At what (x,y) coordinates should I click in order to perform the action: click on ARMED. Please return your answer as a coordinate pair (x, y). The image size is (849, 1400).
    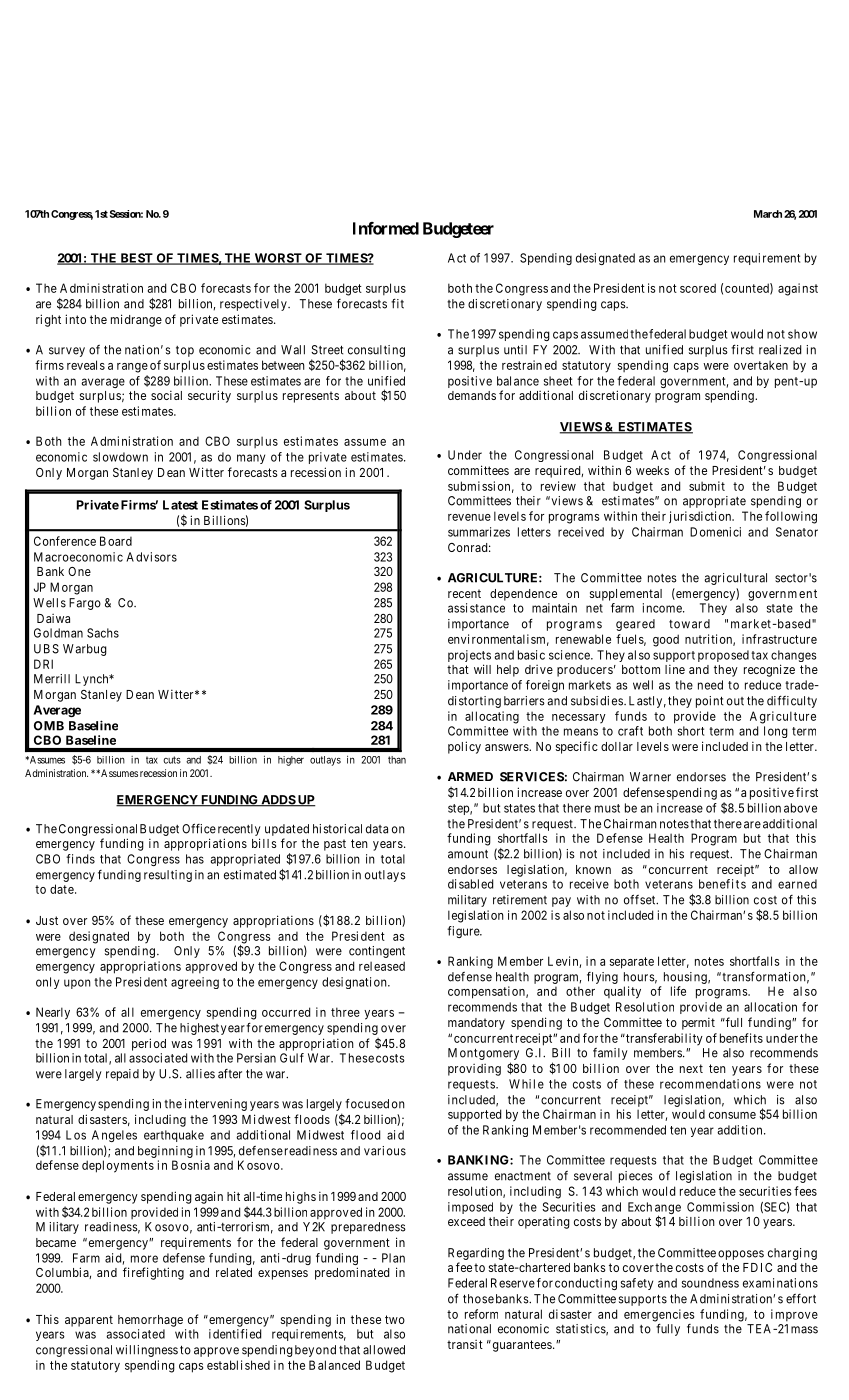
    Looking at the image, I should click on (470, 776).
